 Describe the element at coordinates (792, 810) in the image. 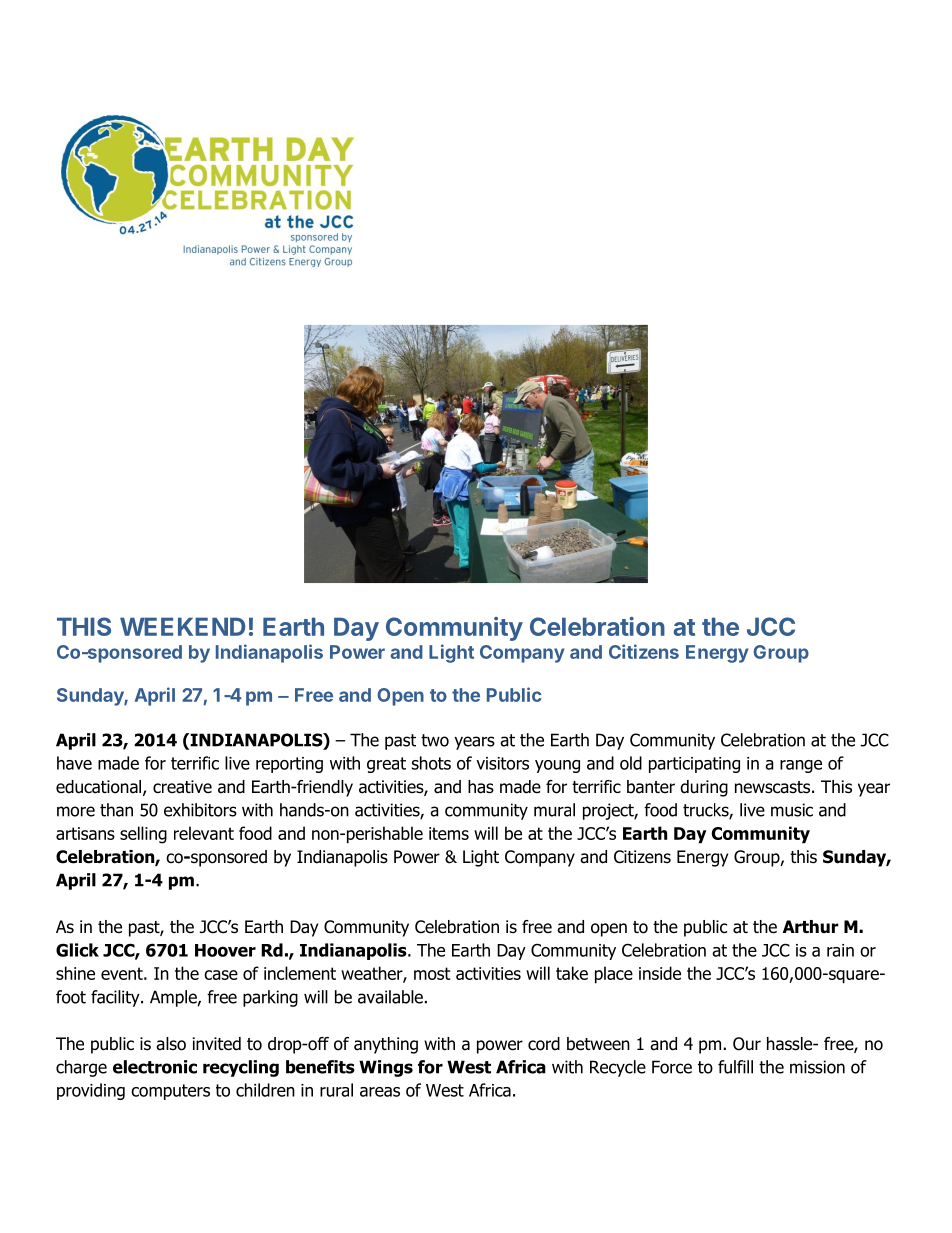

I see `music` at that location.
